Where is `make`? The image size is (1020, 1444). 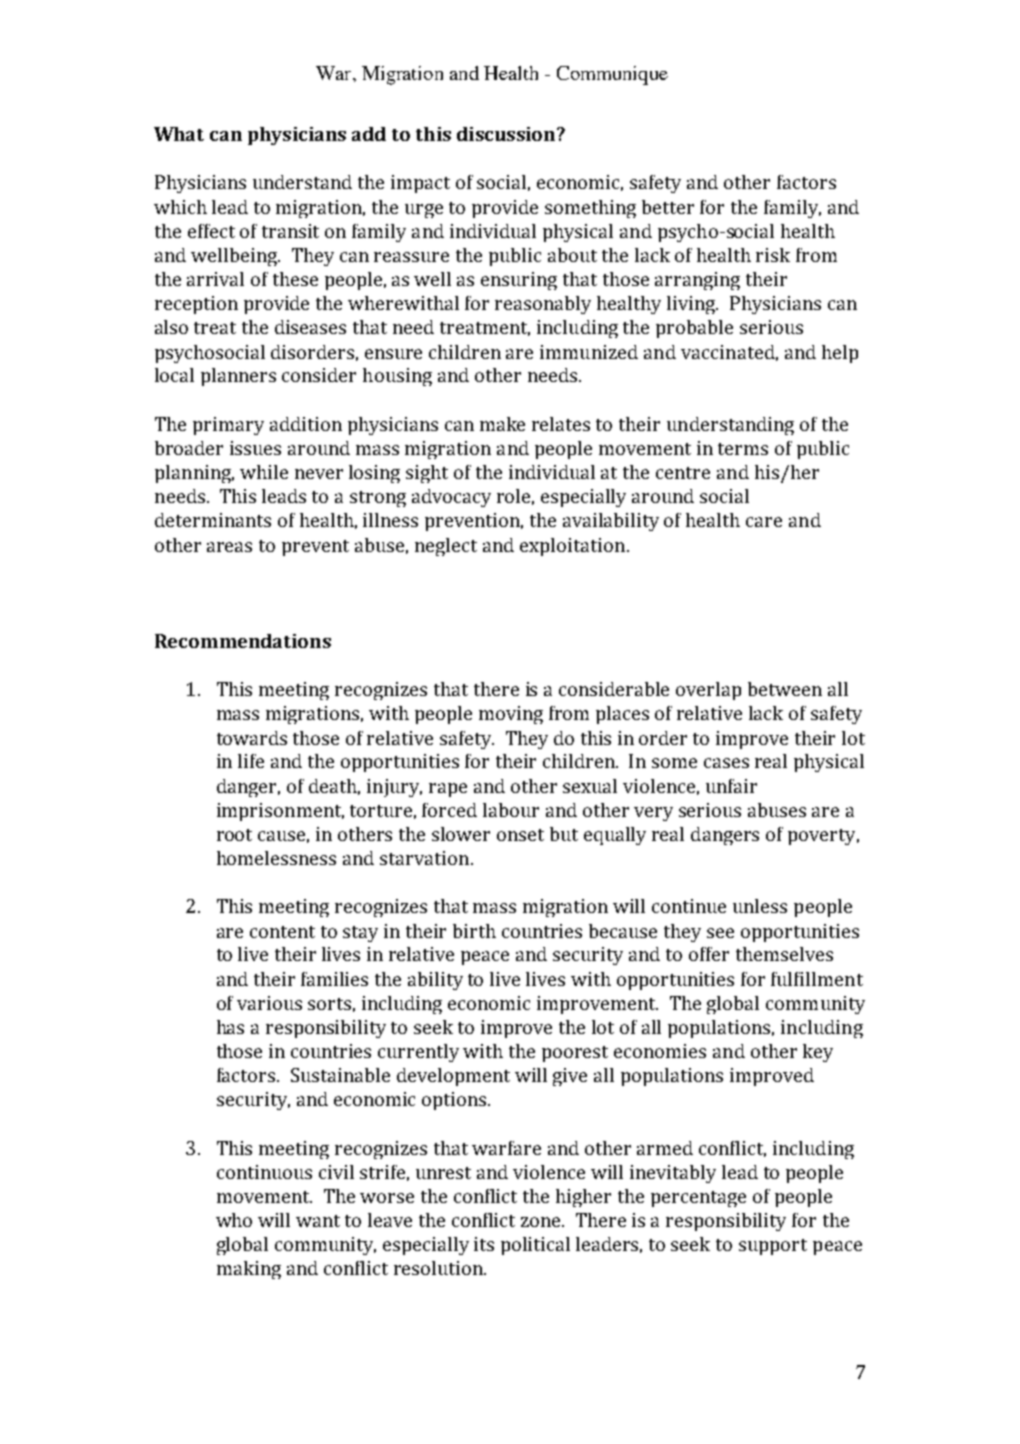
make is located at coordinates (502, 424).
